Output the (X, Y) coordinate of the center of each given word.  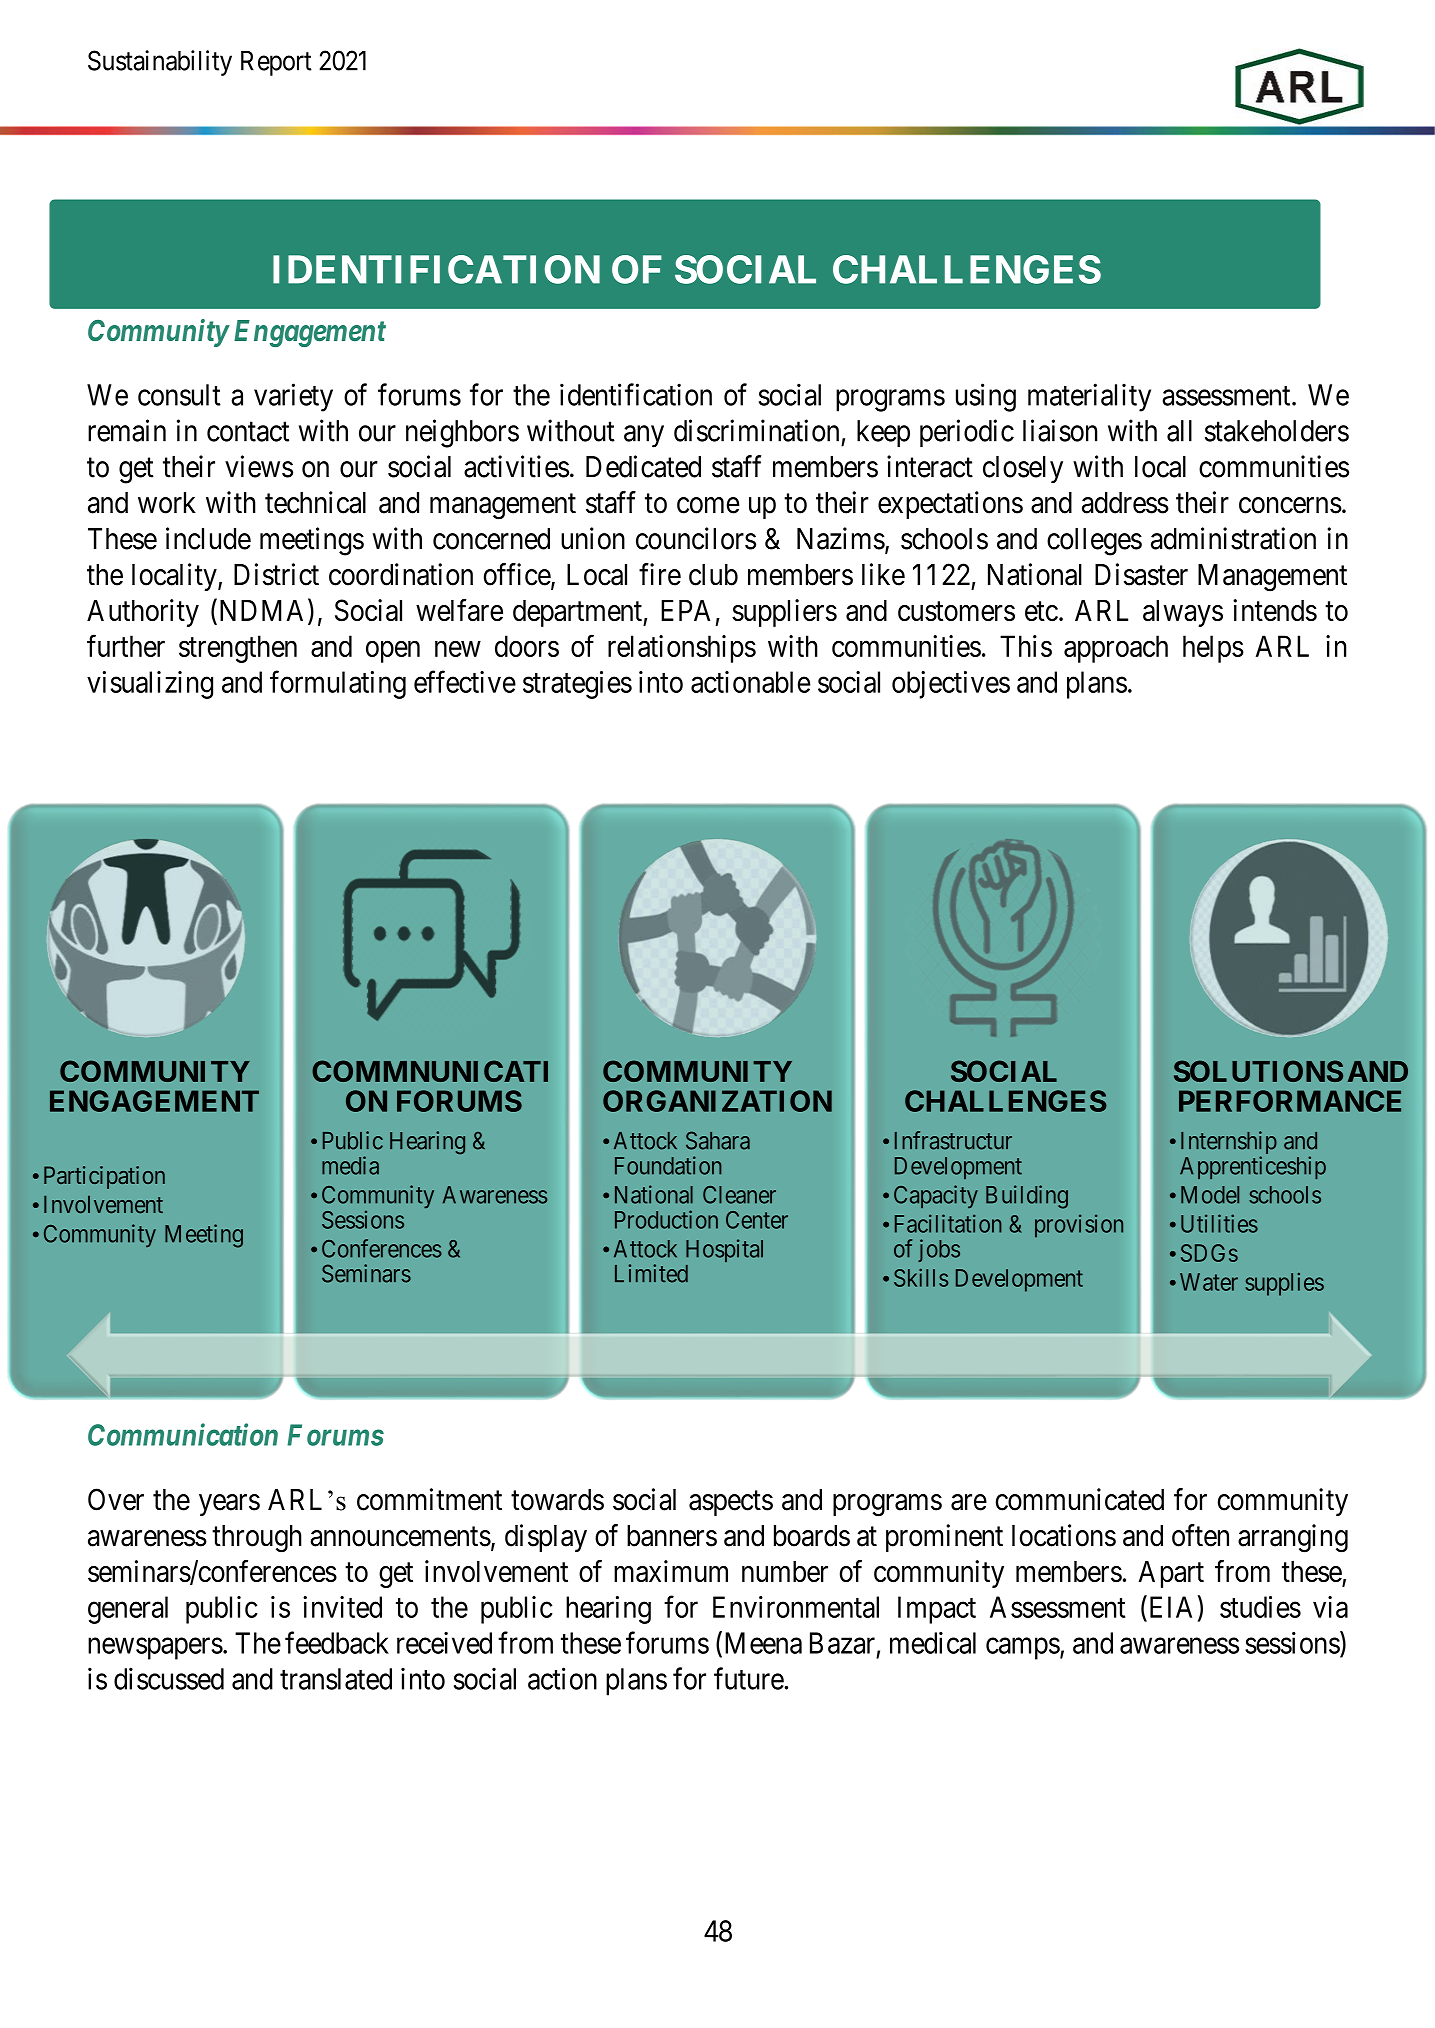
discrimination (756, 430)
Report (276, 63)
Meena (761, 1644)
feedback (337, 1642)
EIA (1169, 1607)
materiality (1089, 397)
